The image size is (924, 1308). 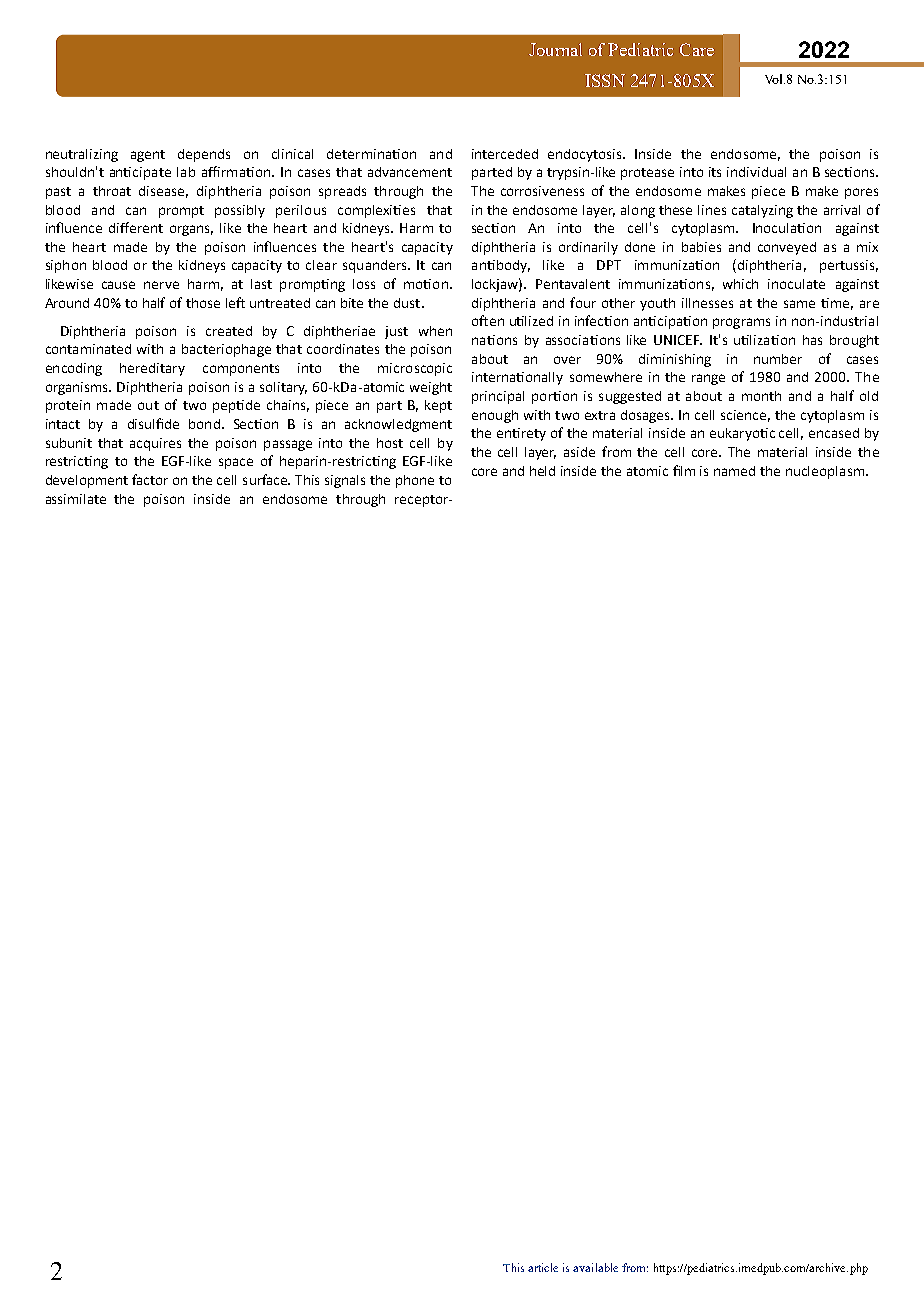 I want to click on nucleoplasm, so click(x=826, y=472).
